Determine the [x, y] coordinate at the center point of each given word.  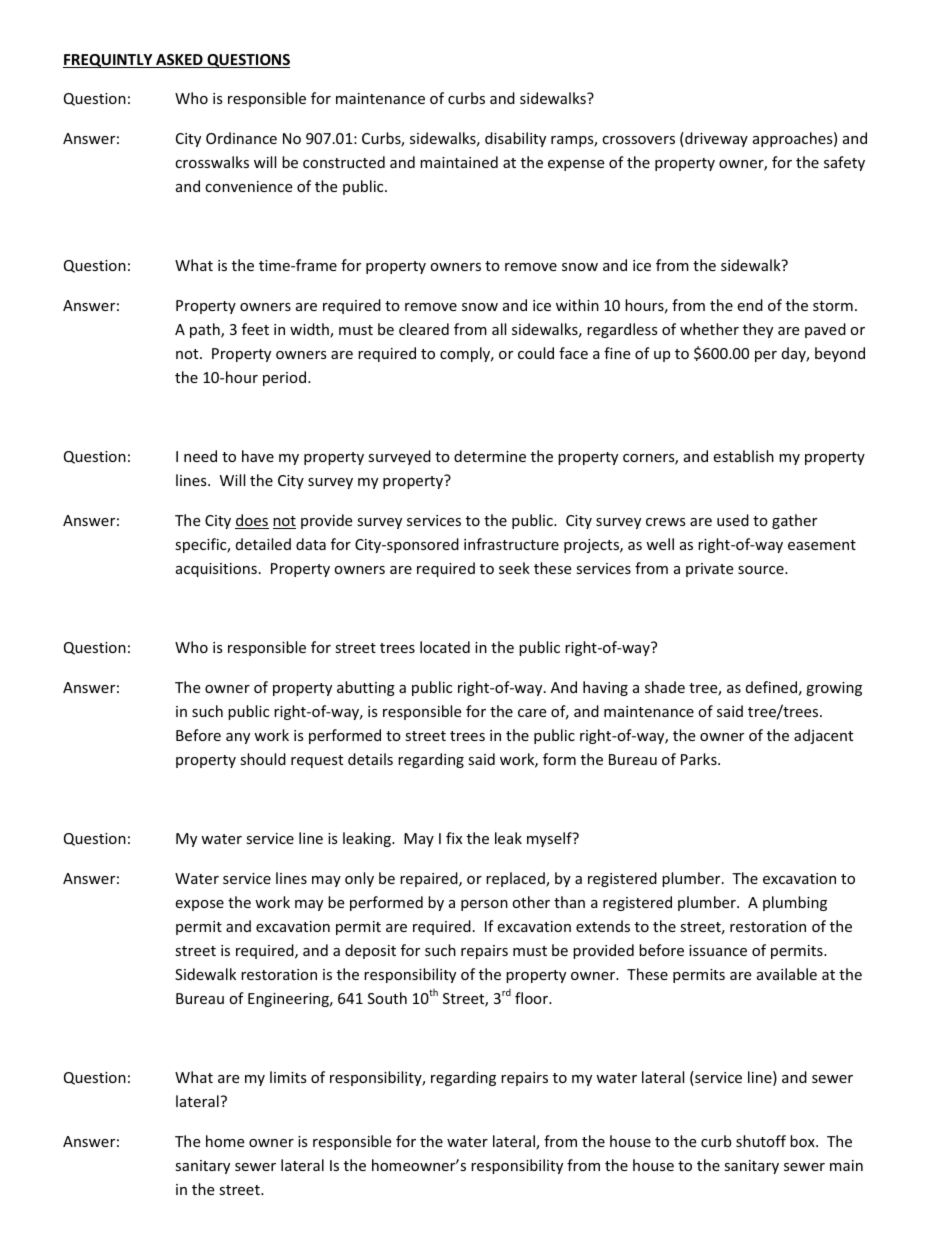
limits [288, 1077]
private [709, 570]
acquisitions [216, 570]
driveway [715, 139]
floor [532, 998]
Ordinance [241, 138]
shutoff [761, 1141]
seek [514, 568]
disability [515, 139]
